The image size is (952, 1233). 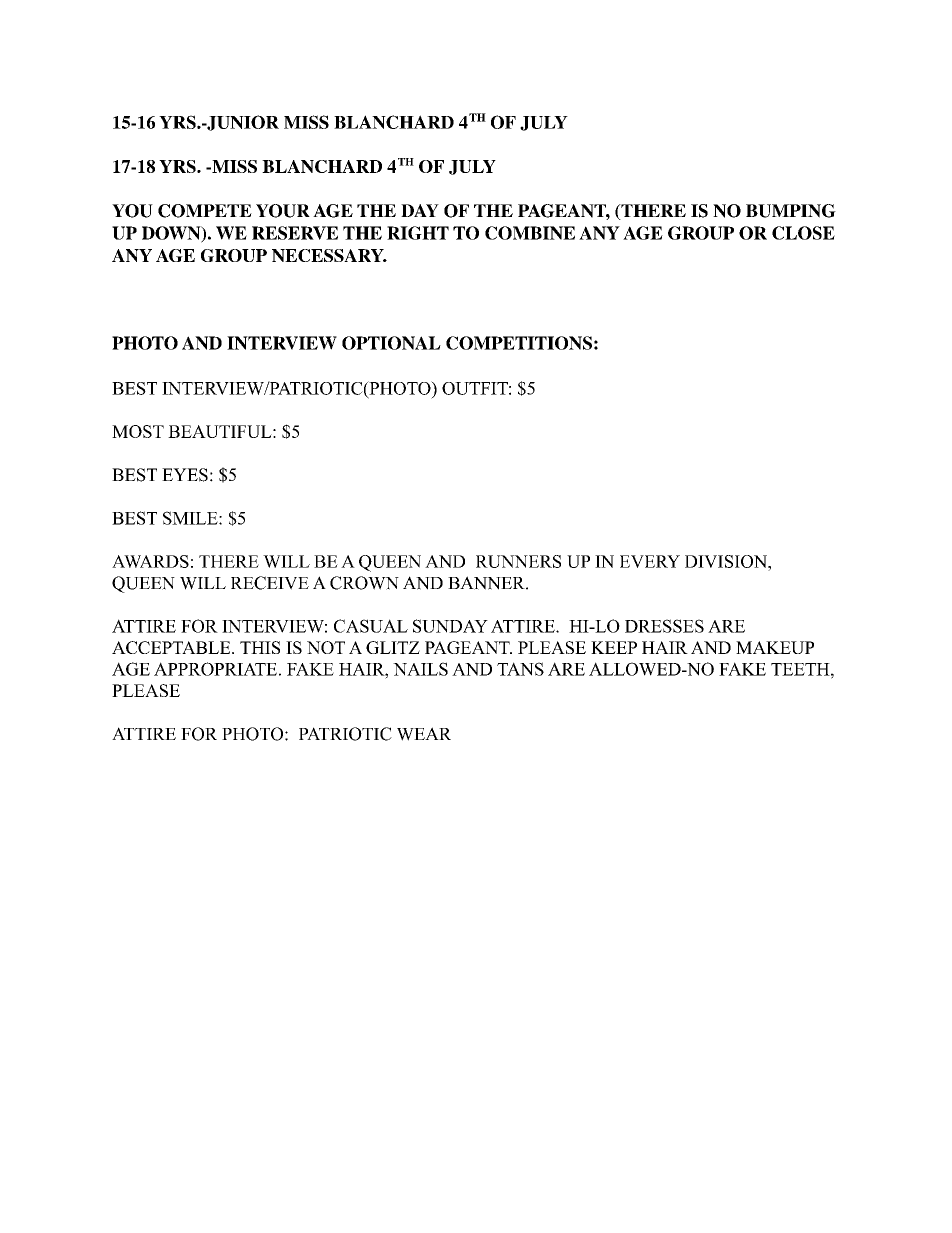 I want to click on RIGHT, so click(x=418, y=233).
